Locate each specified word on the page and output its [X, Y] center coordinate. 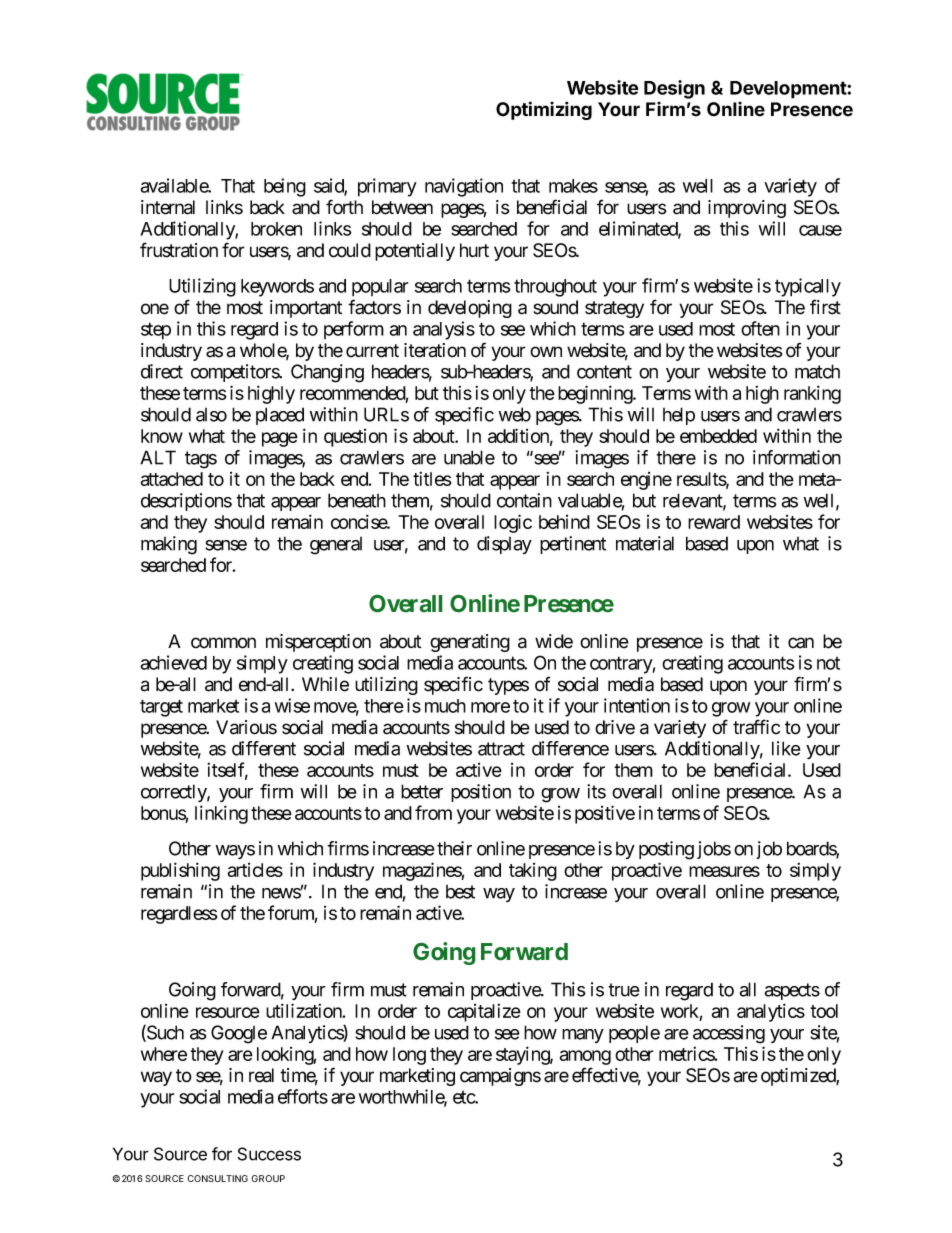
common [223, 643]
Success [269, 1154]
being [285, 187]
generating [470, 643]
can [801, 643]
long [409, 1056]
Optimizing [544, 110]
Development [789, 90]
